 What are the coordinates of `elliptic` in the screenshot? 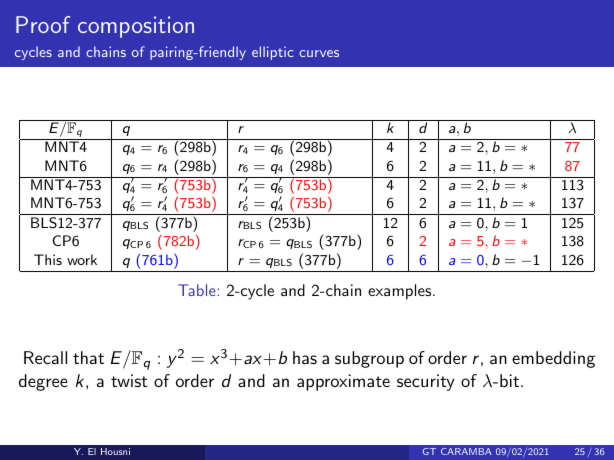 It's located at (272, 53).
